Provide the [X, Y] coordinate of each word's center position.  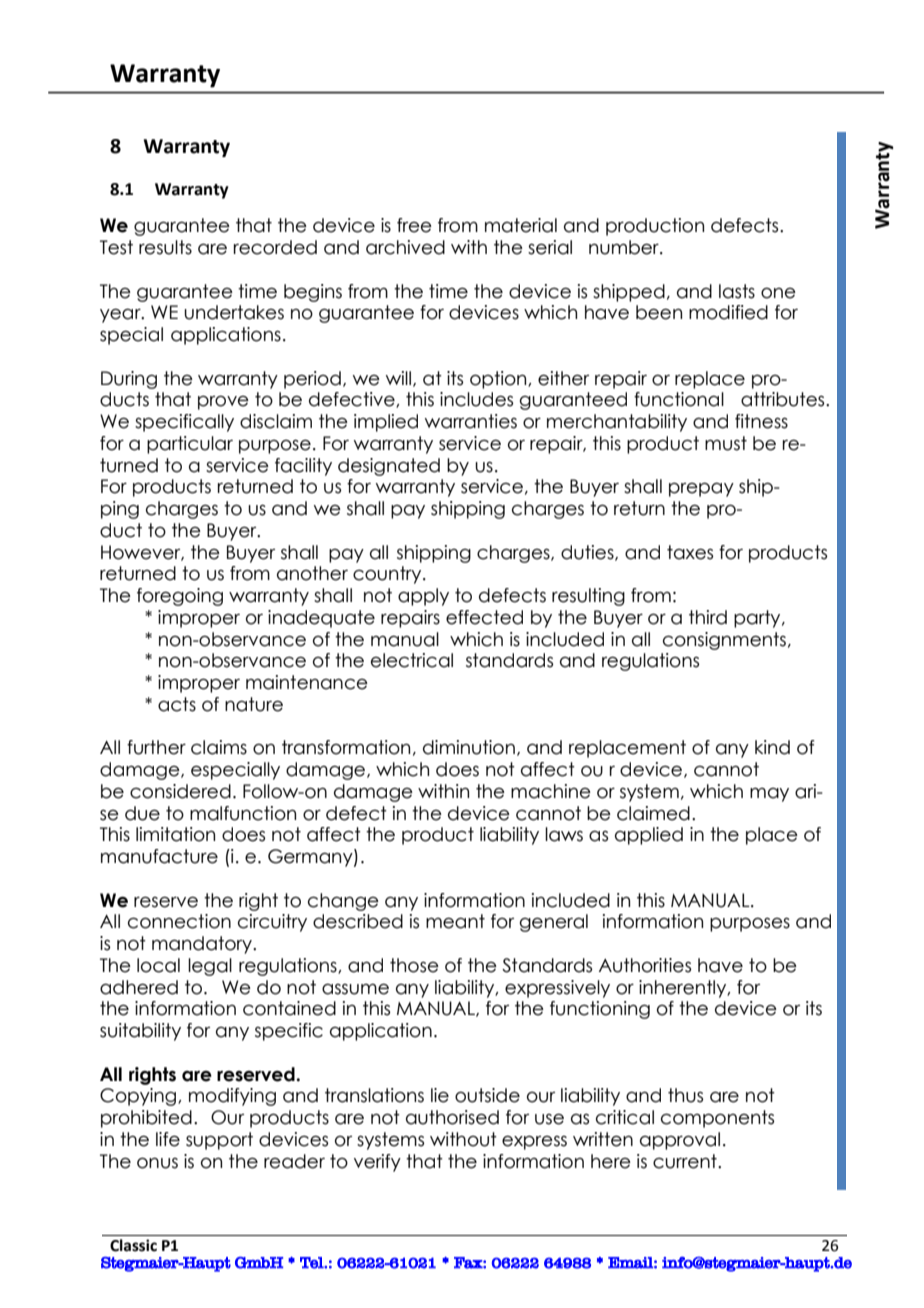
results [165, 247]
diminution [469, 747]
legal [210, 967]
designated [389, 467]
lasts [737, 291]
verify [377, 1163]
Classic [133, 1245]
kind [772, 747]
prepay [701, 490]
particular [190, 445]
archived [405, 247]
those [414, 965]
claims [219, 747]
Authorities [645, 965]
